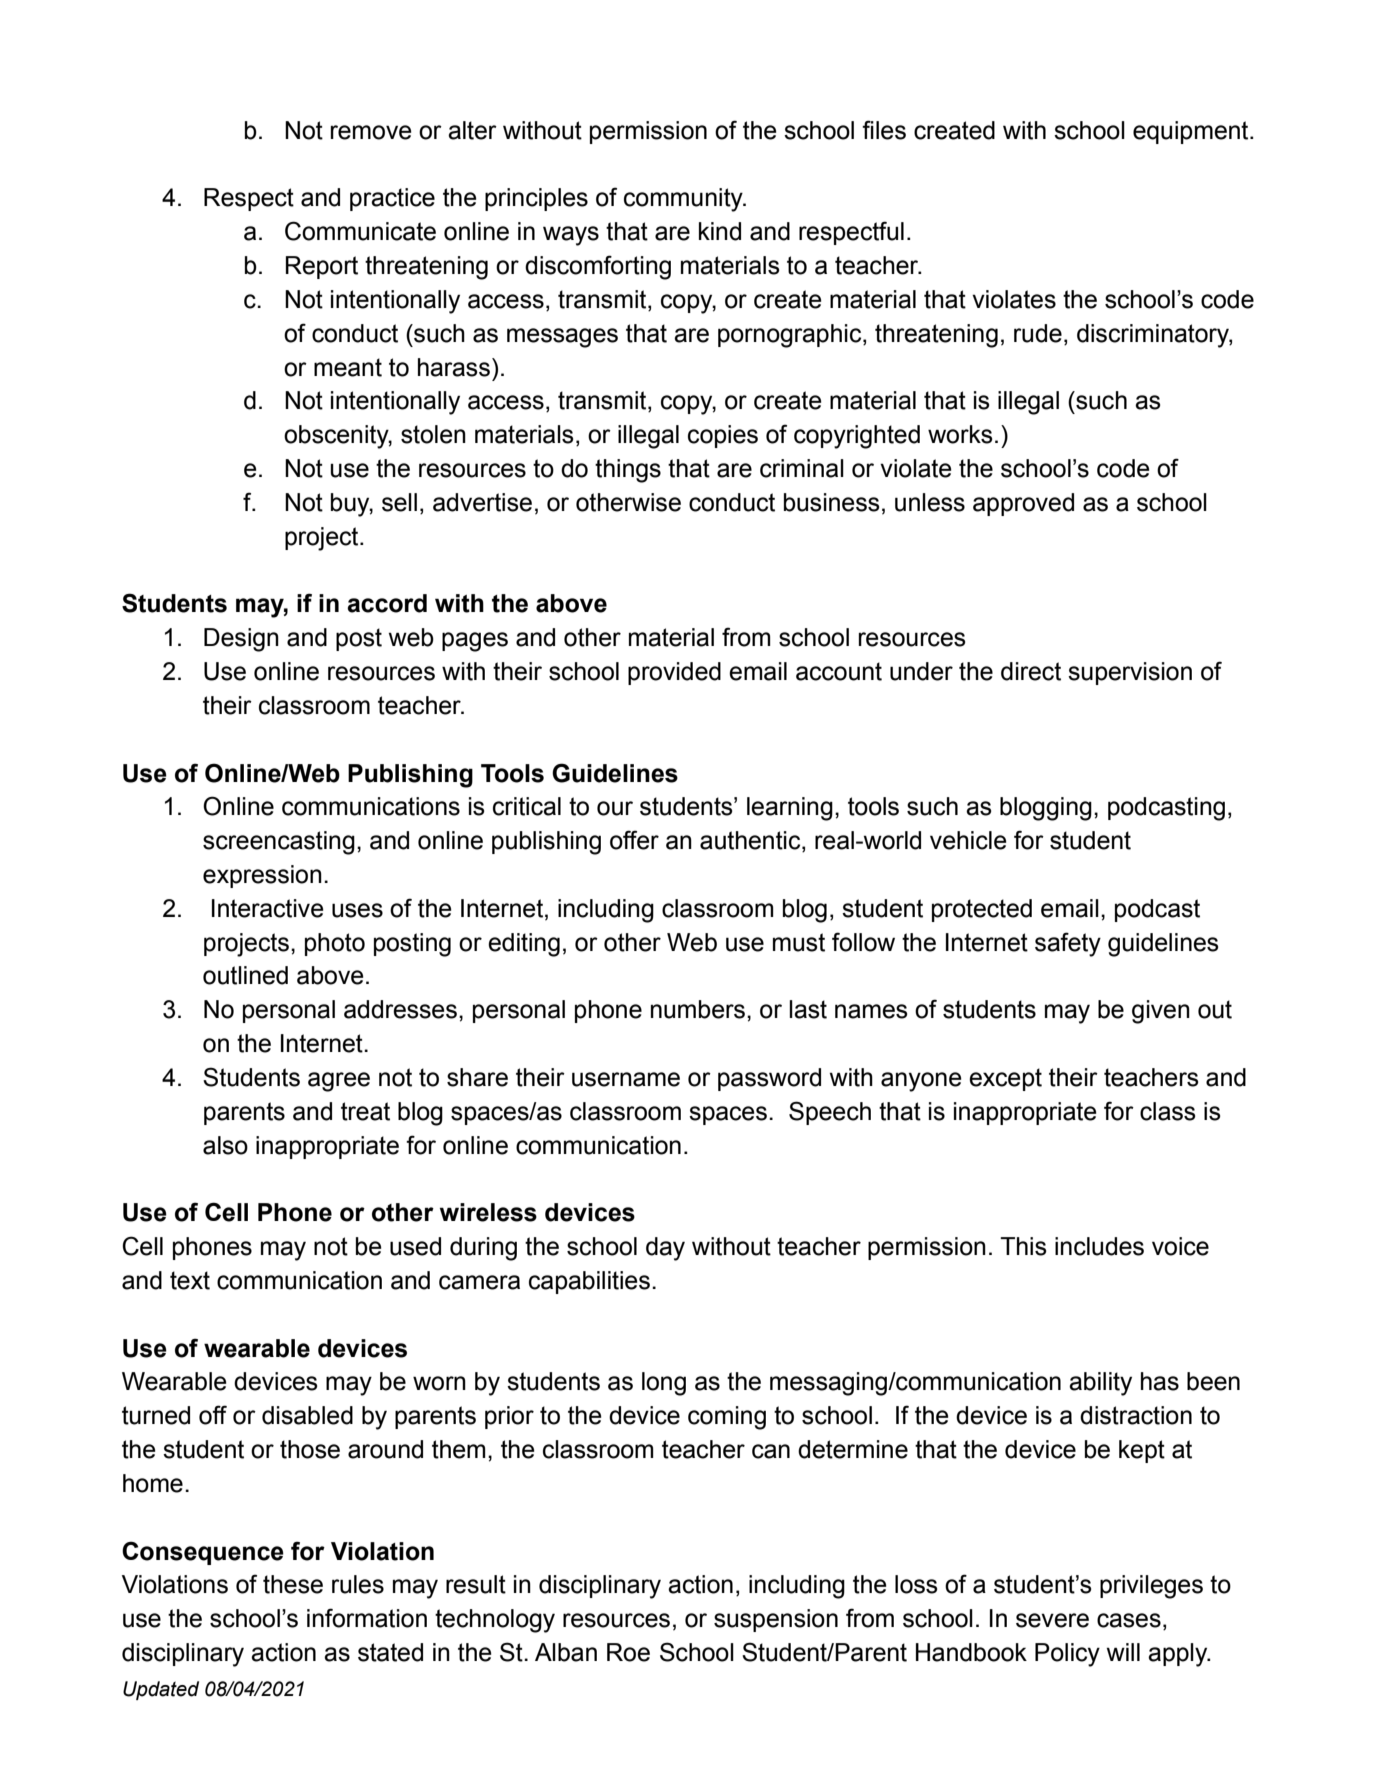  Describe the element at coordinates (1067, 1655) in the page. I see `Policy` at that location.
